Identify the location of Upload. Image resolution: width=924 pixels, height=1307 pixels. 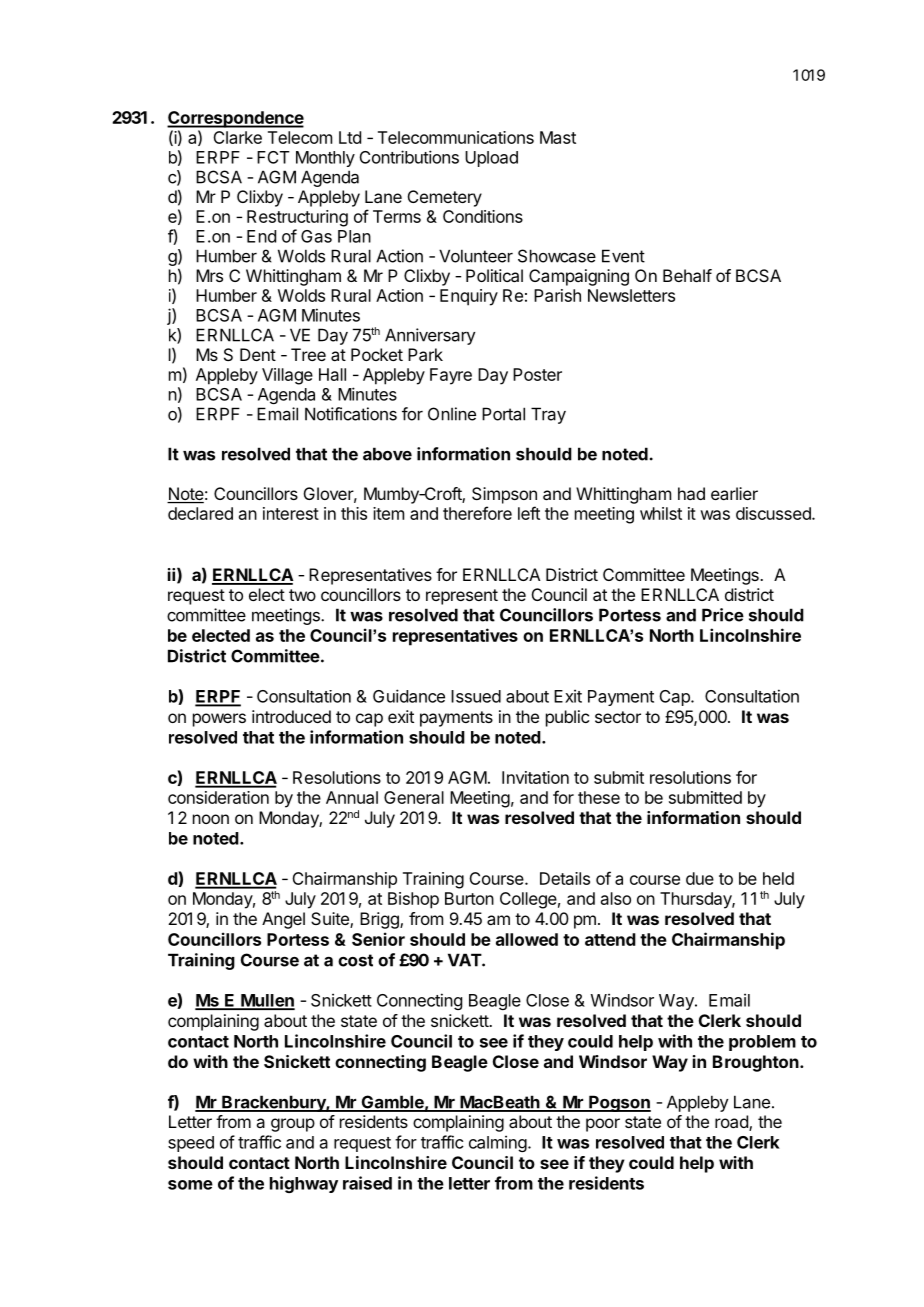
(491, 159).
